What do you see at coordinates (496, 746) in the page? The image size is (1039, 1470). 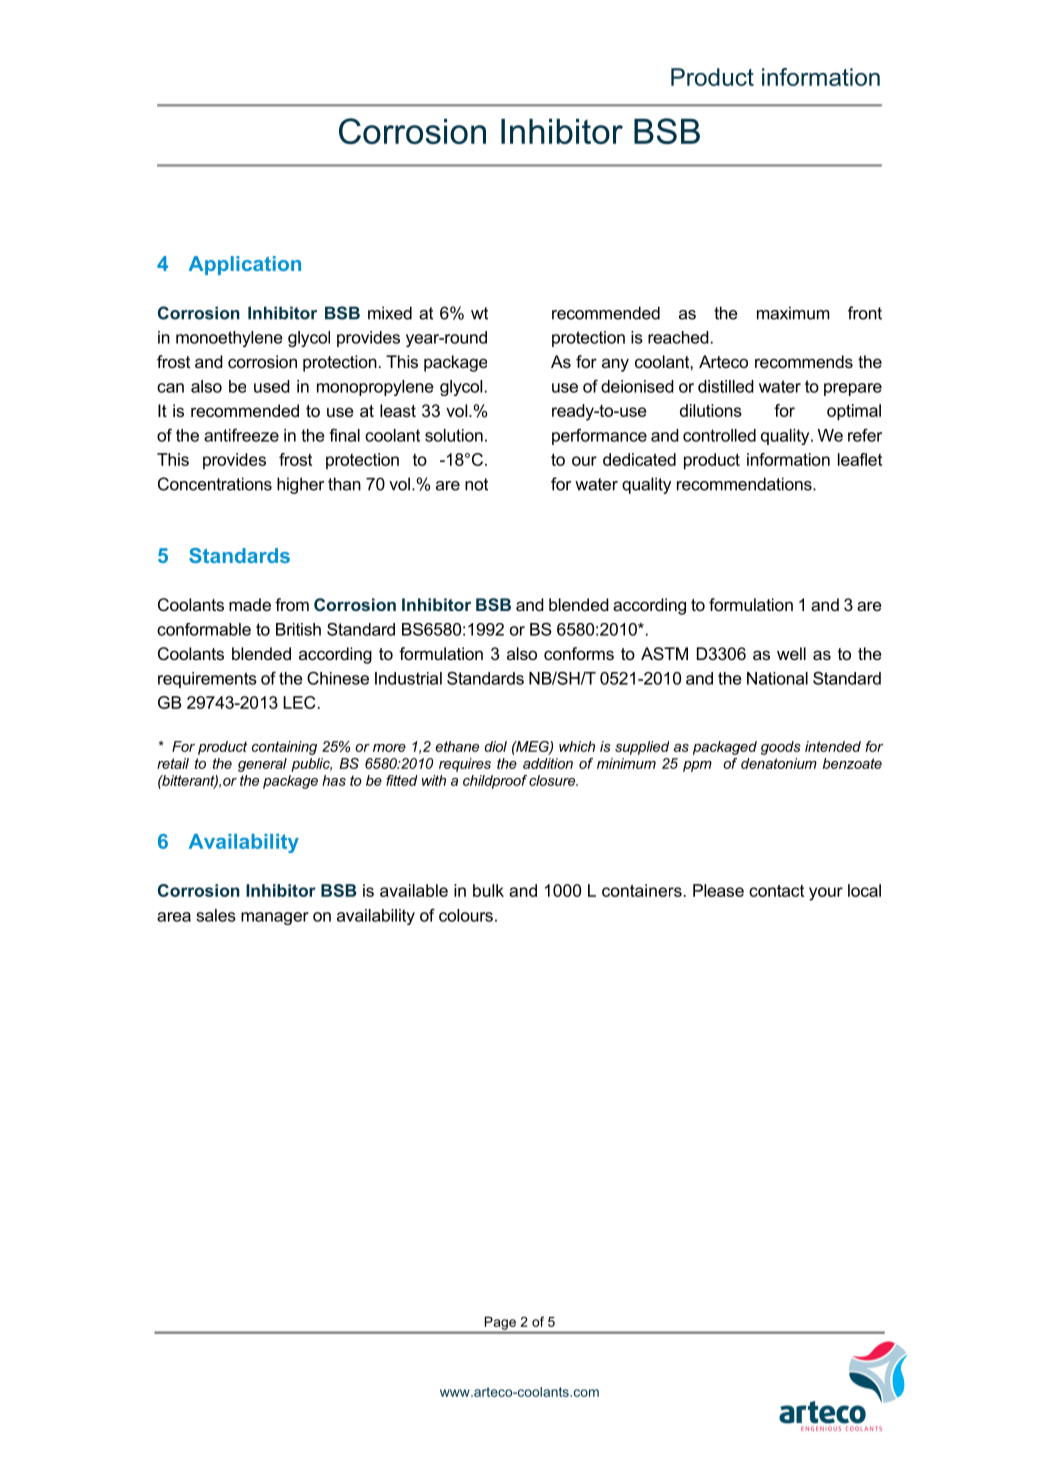 I see `diol` at bounding box center [496, 746].
